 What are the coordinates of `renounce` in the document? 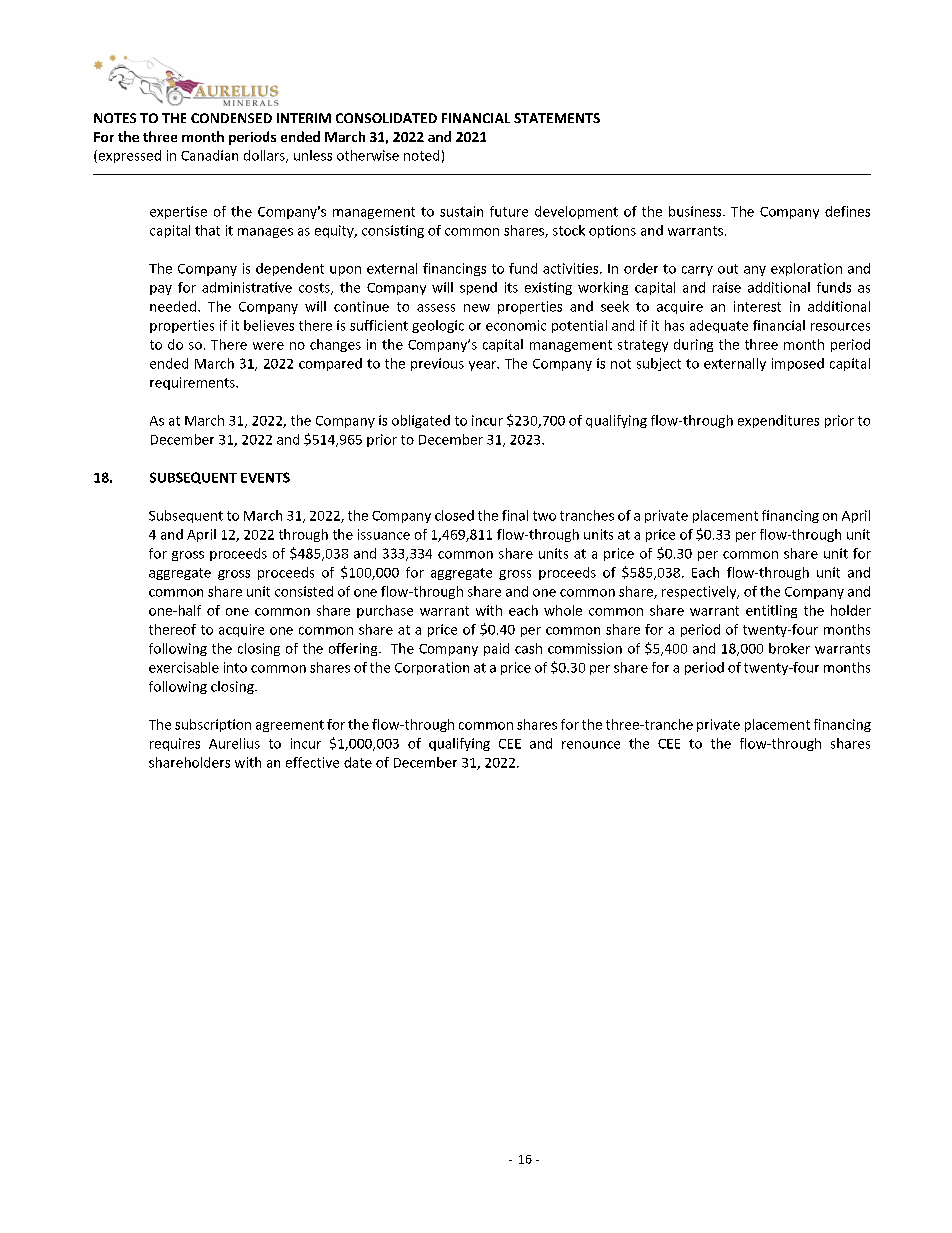 It's located at (591, 745).
